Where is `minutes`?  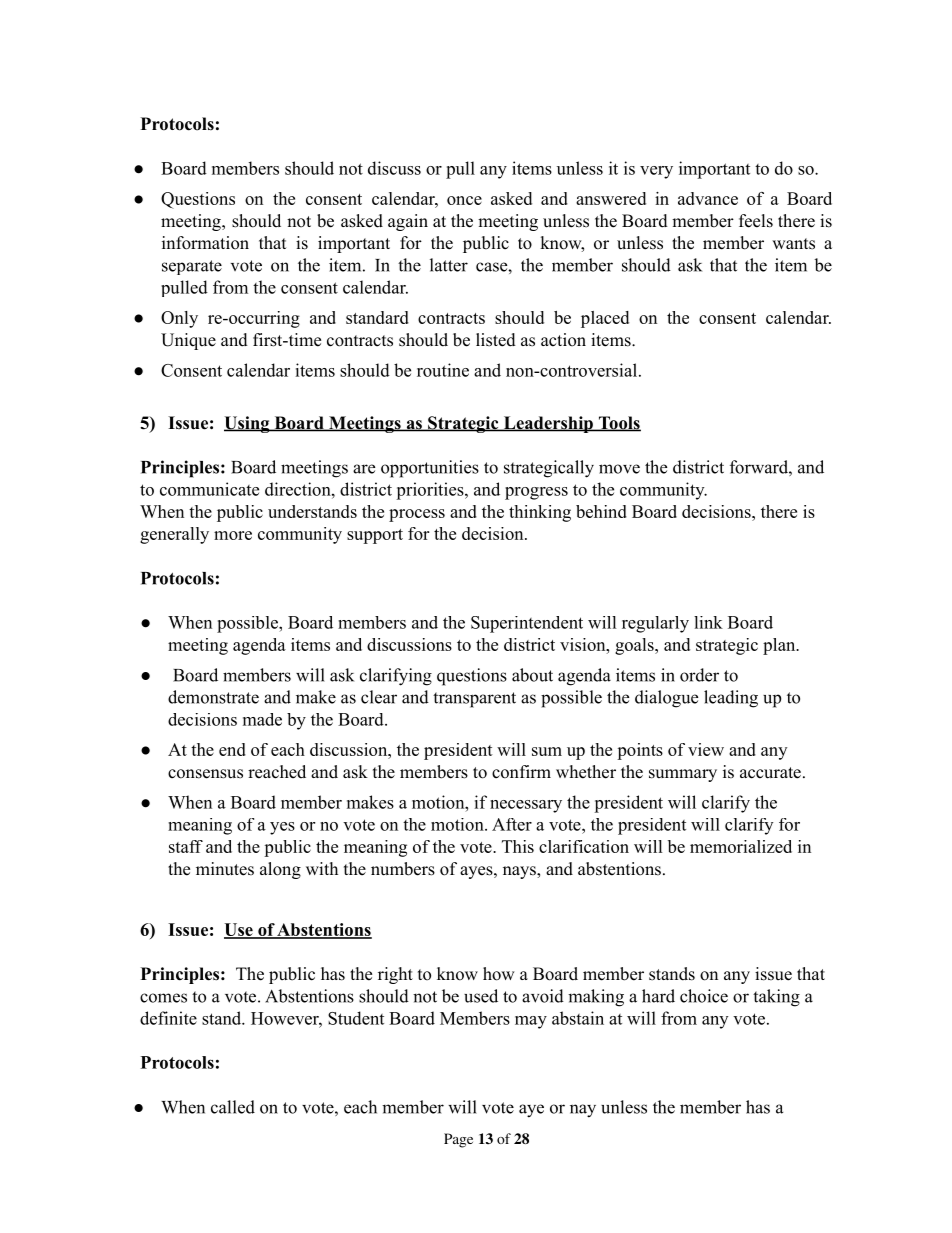 minutes is located at coordinates (225, 869).
